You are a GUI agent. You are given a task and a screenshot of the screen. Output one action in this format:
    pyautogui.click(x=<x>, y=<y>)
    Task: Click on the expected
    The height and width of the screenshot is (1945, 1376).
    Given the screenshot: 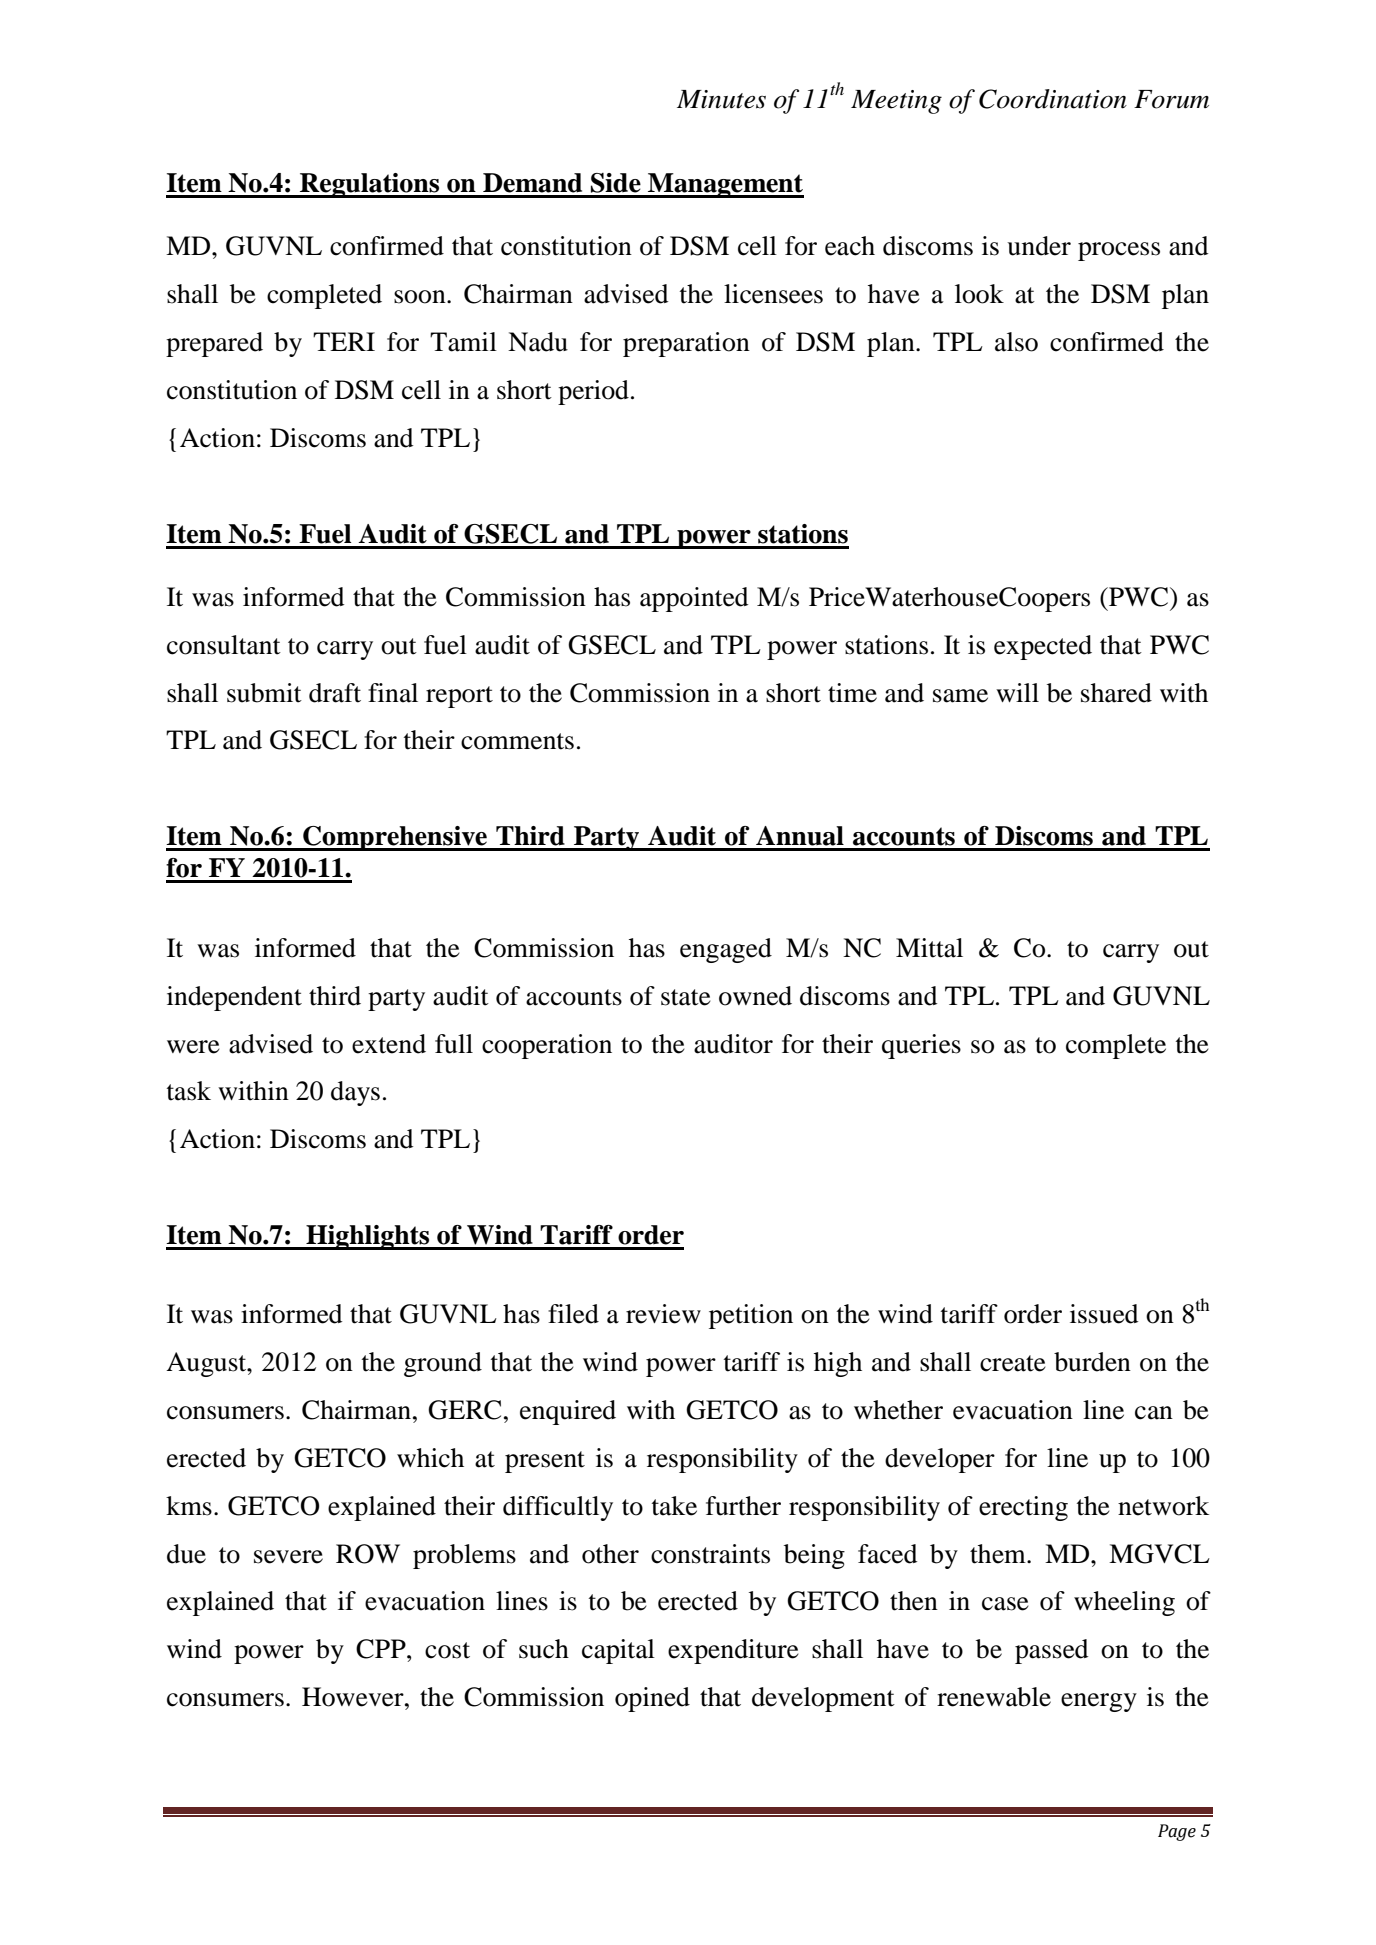 What is the action you would take?
    pyautogui.click(x=1043, y=647)
